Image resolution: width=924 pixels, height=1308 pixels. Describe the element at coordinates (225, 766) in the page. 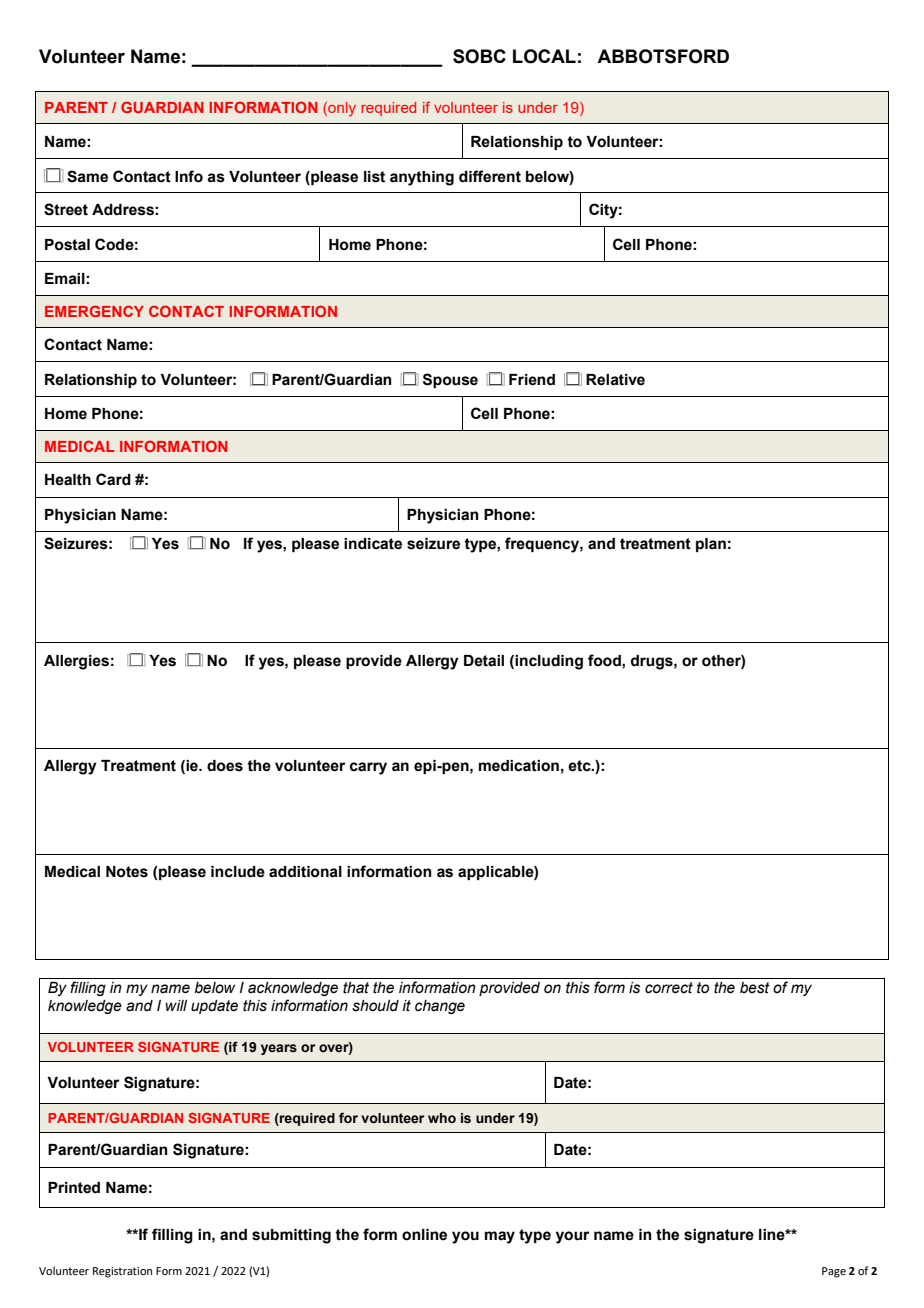

I see `does` at that location.
